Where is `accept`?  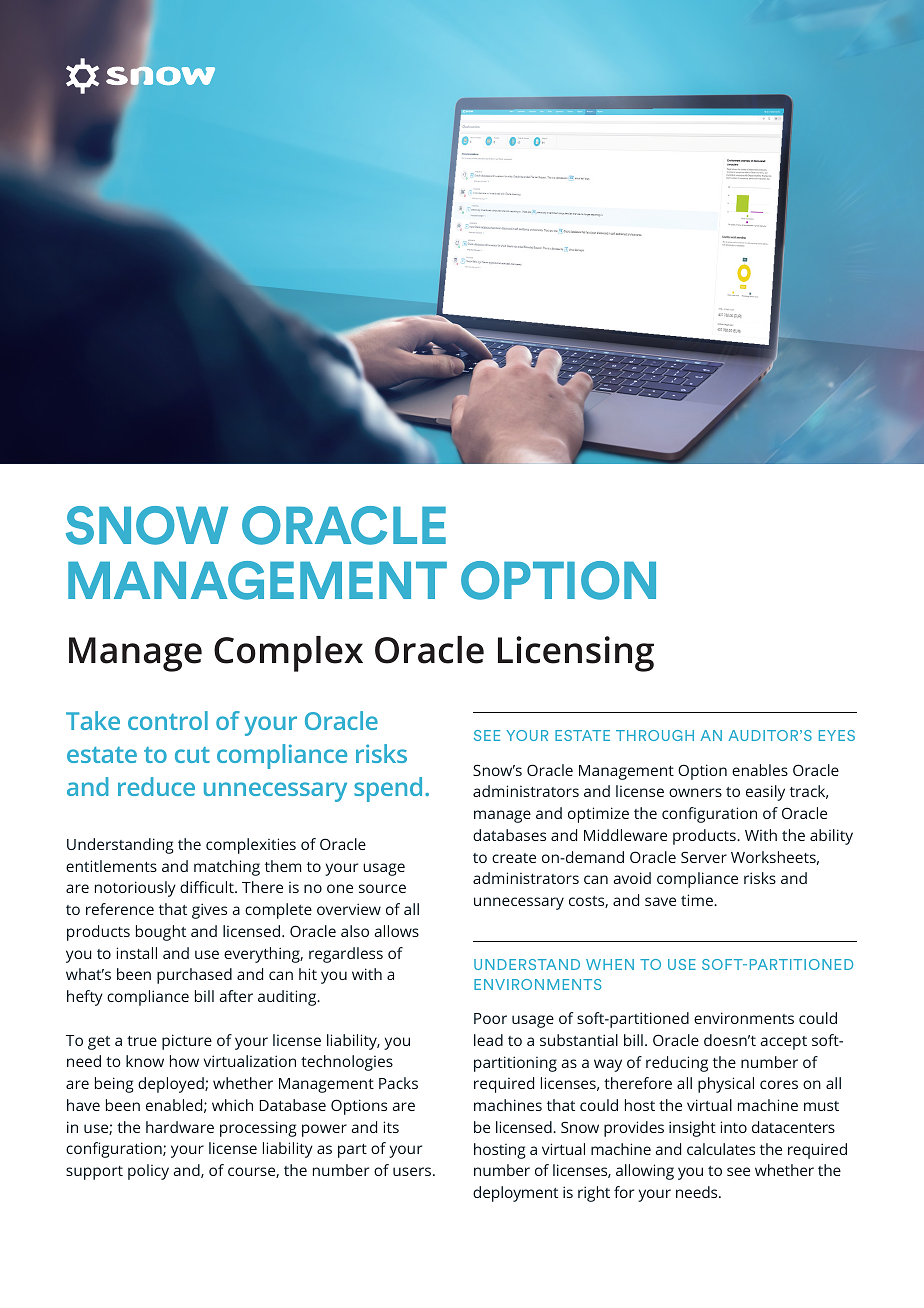 accept is located at coordinates (783, 1043).
